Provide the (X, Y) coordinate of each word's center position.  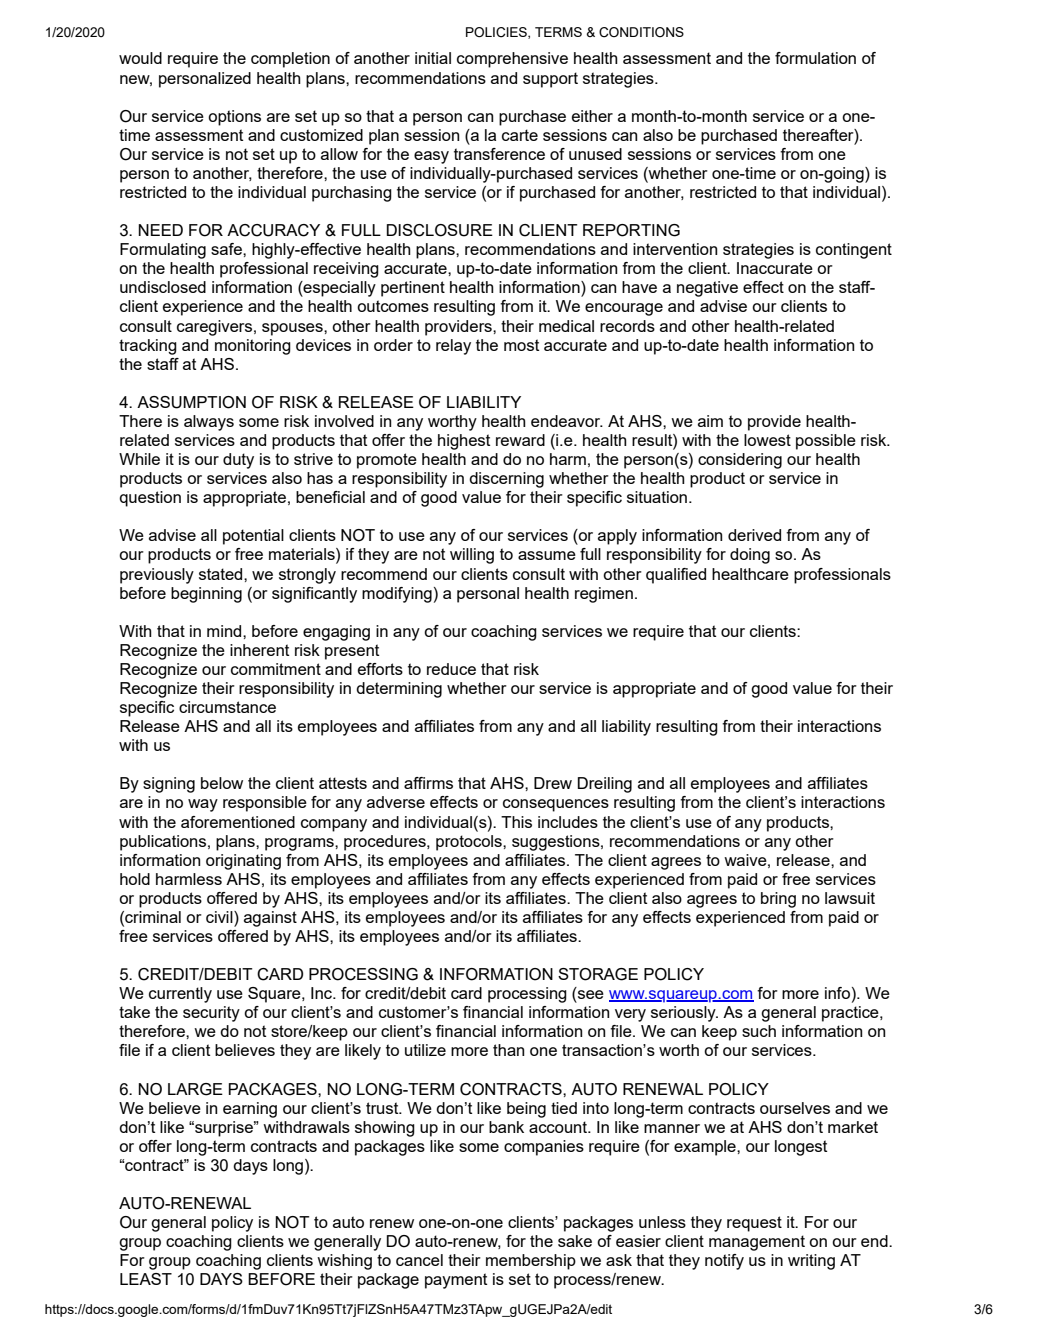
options (234, 118)
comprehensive (512, 60)
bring (778, 900)
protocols (470, 843)
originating (243, 862)
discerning (506, 480)
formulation (815, 58)
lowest (767, 440)
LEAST (146, 1279)
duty (238, 461)
